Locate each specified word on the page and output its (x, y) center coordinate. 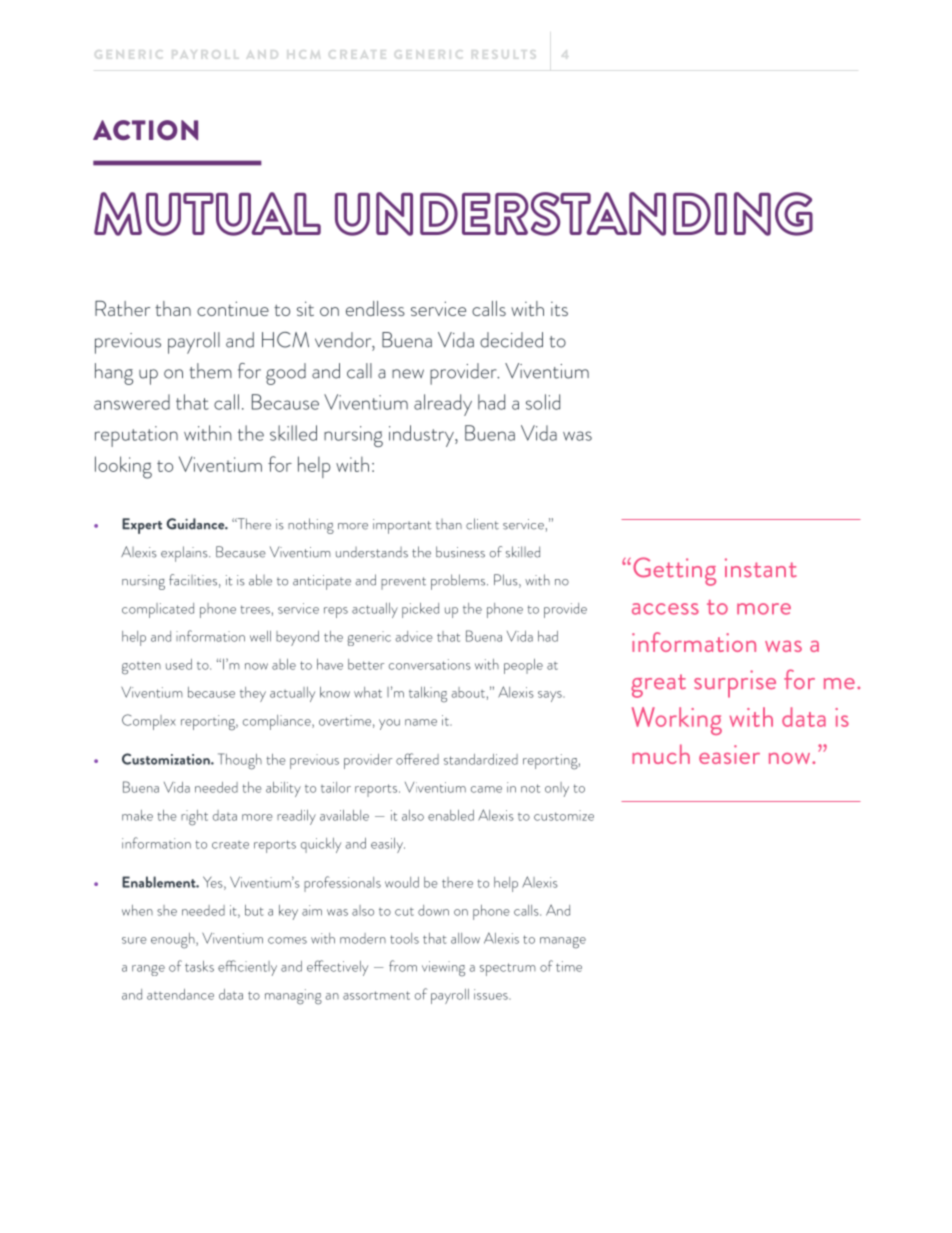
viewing (443, 969)
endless (375, 308)
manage (563, 943)
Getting (674, 571)
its (559, 308)
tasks (199, 966)
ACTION (145, 130)
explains (185, 554)
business (460, 552)
